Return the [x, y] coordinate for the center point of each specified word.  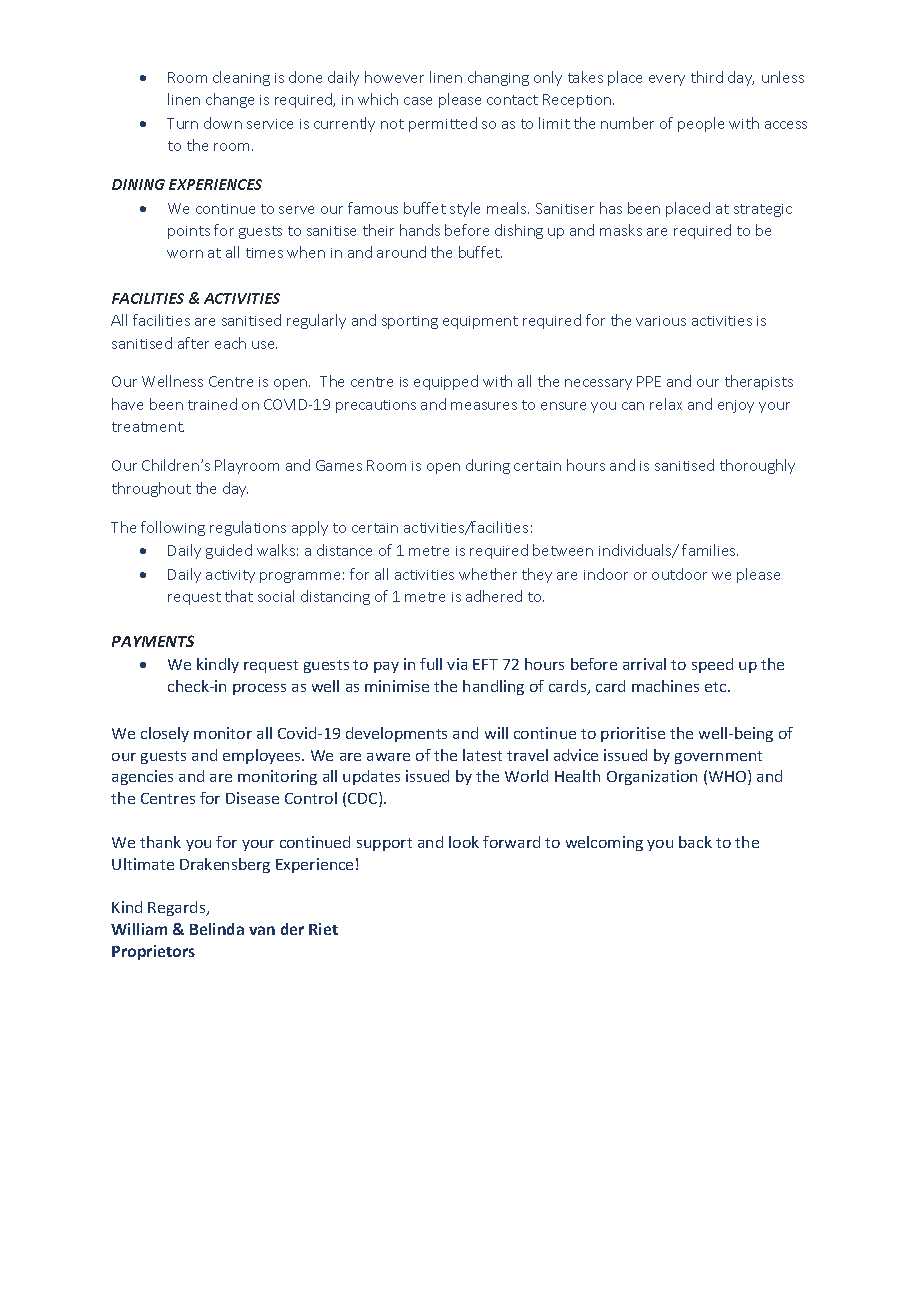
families [710, 550]
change [230, 100]
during [488, 466]
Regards [178, 908]
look [464, 842]
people [701, 124]
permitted [443, 124]
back [695, 842]
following [173, 528]
